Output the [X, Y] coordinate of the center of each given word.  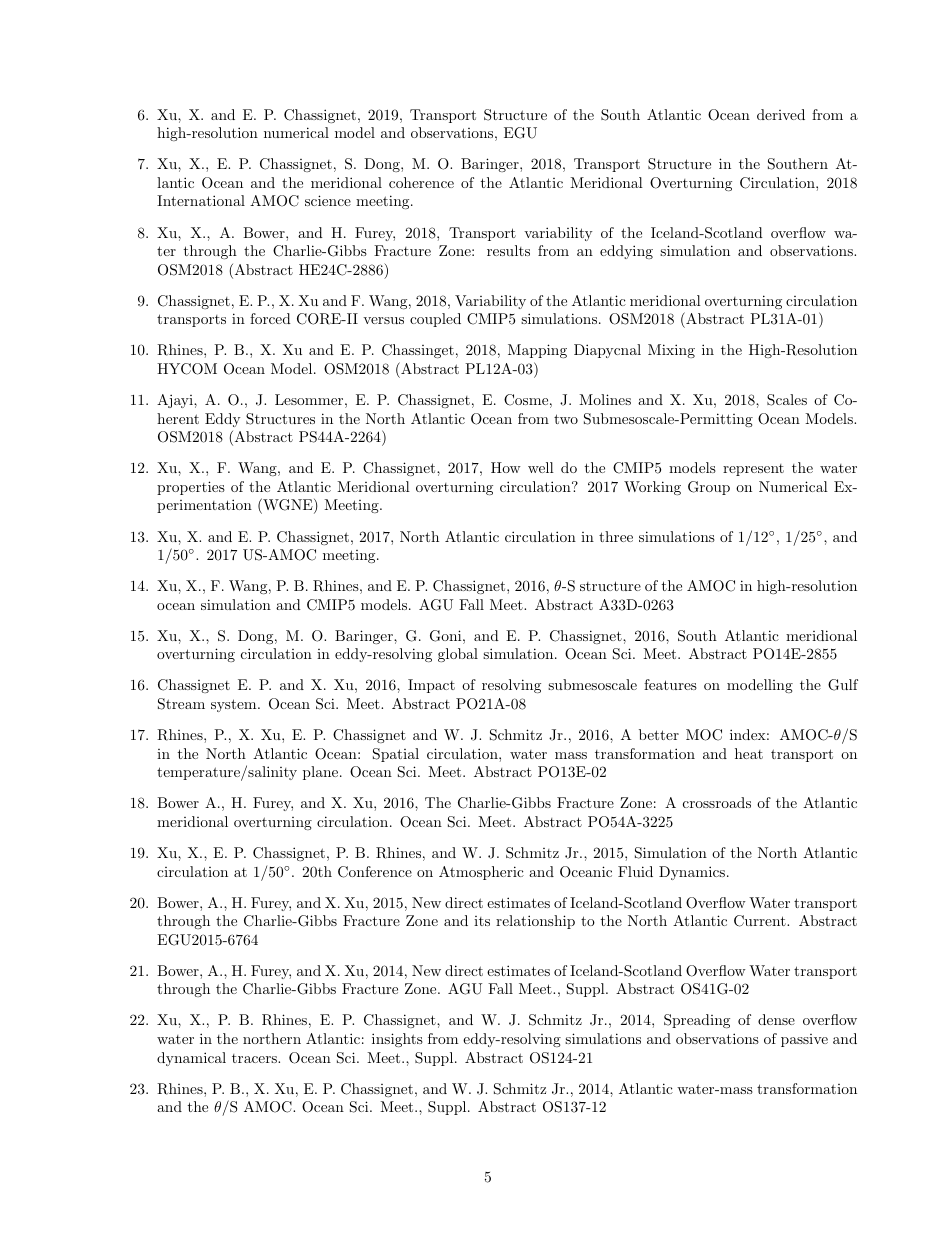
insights [397, 1040]
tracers [255, 1058]
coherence [421, 182]
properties [191, 488]
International [201, 200]
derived [781, 114]
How [506, 467]
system [235, 705]
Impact [431, 686]
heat [749, 753]
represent [753, 470]
